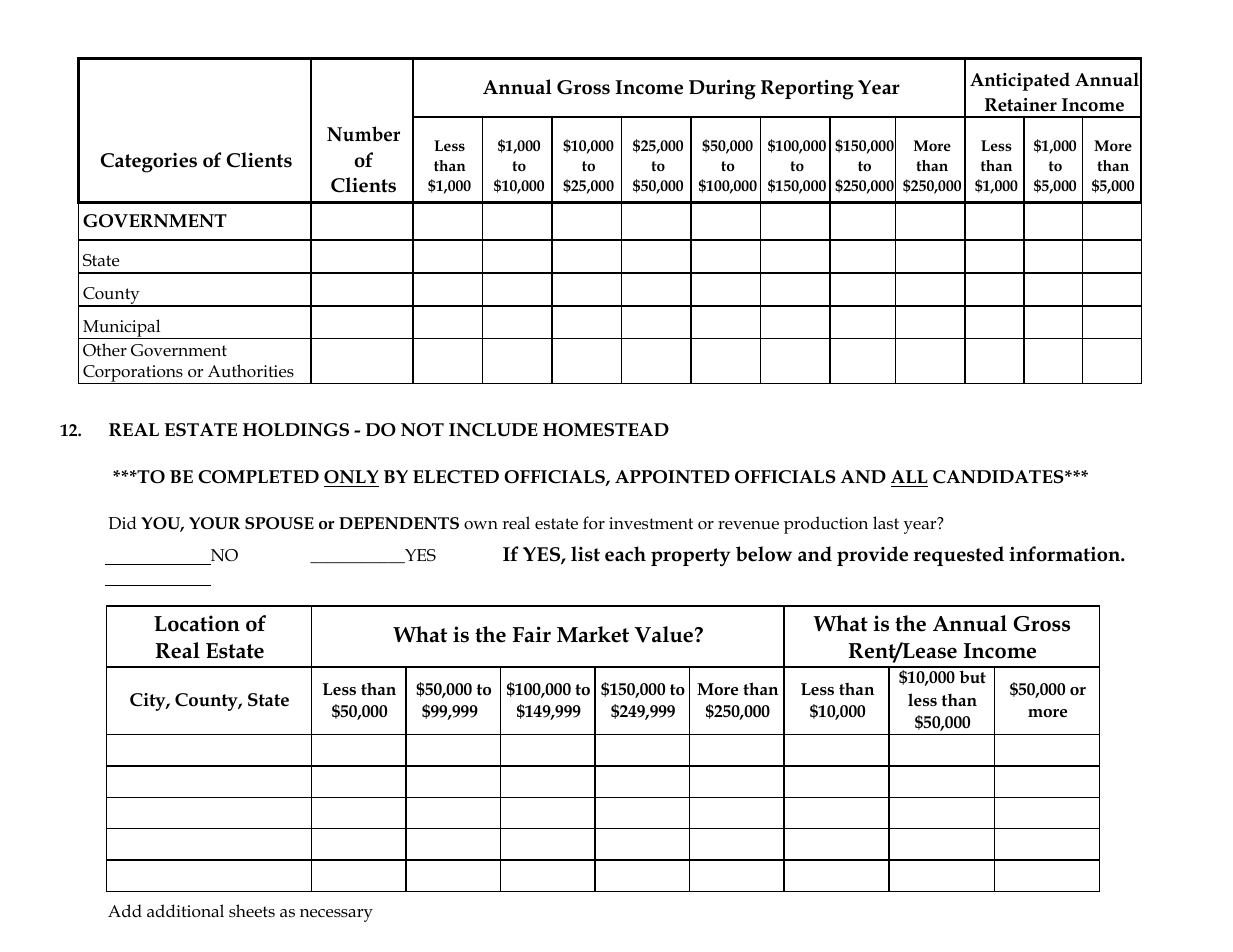 Image resolution: width=1233 pixels, height=952 pixels. What do you see at coordinates (722, 90) in the screenshot?
I see `During` at bounding box center [722, 90].
